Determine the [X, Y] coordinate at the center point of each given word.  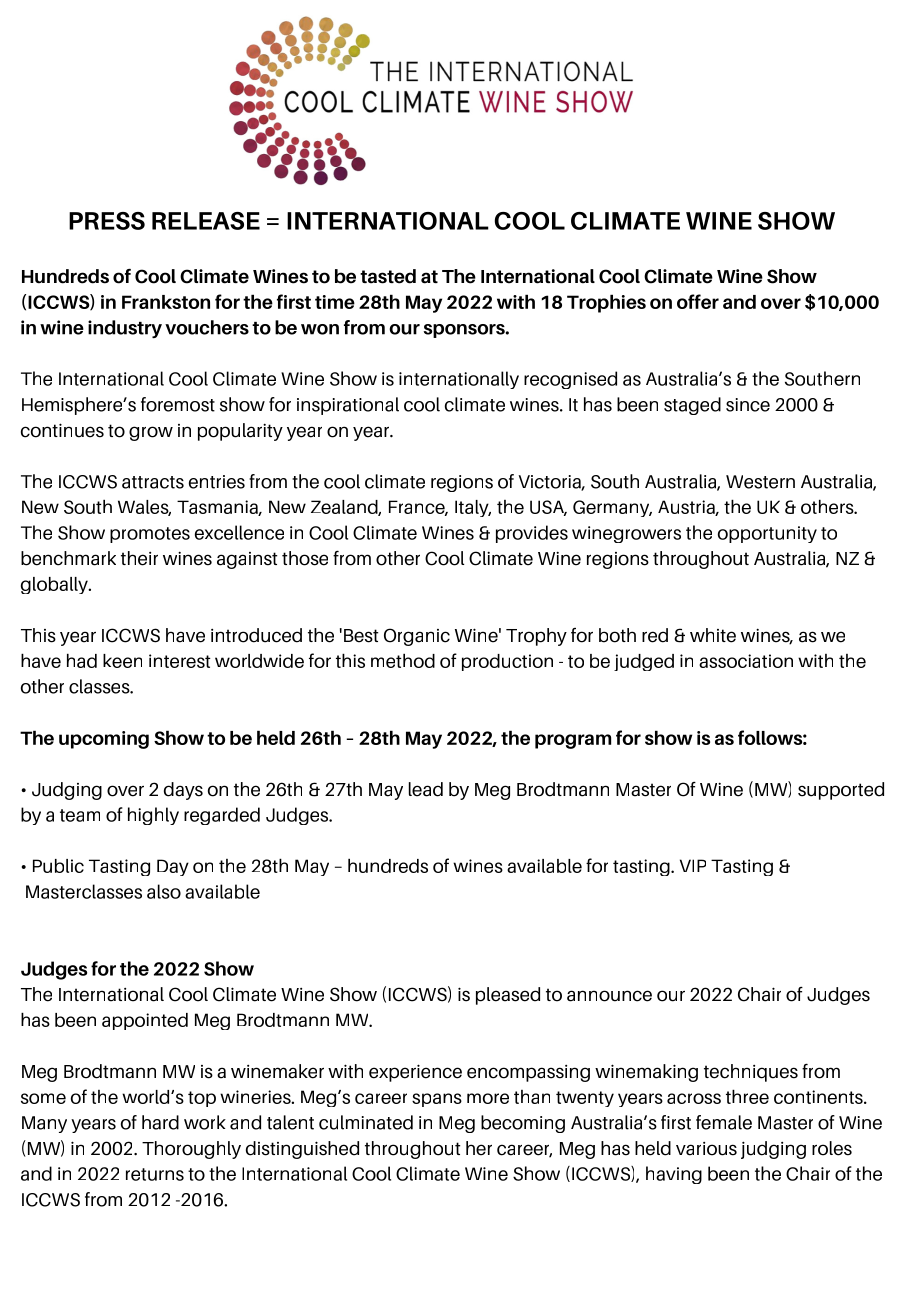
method [403, 660]
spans [437, 1100]
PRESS [107, 221]
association [746, 661]
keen [122, 661]
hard [160, 1122]
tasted [388, 276]
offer [698, 301]
